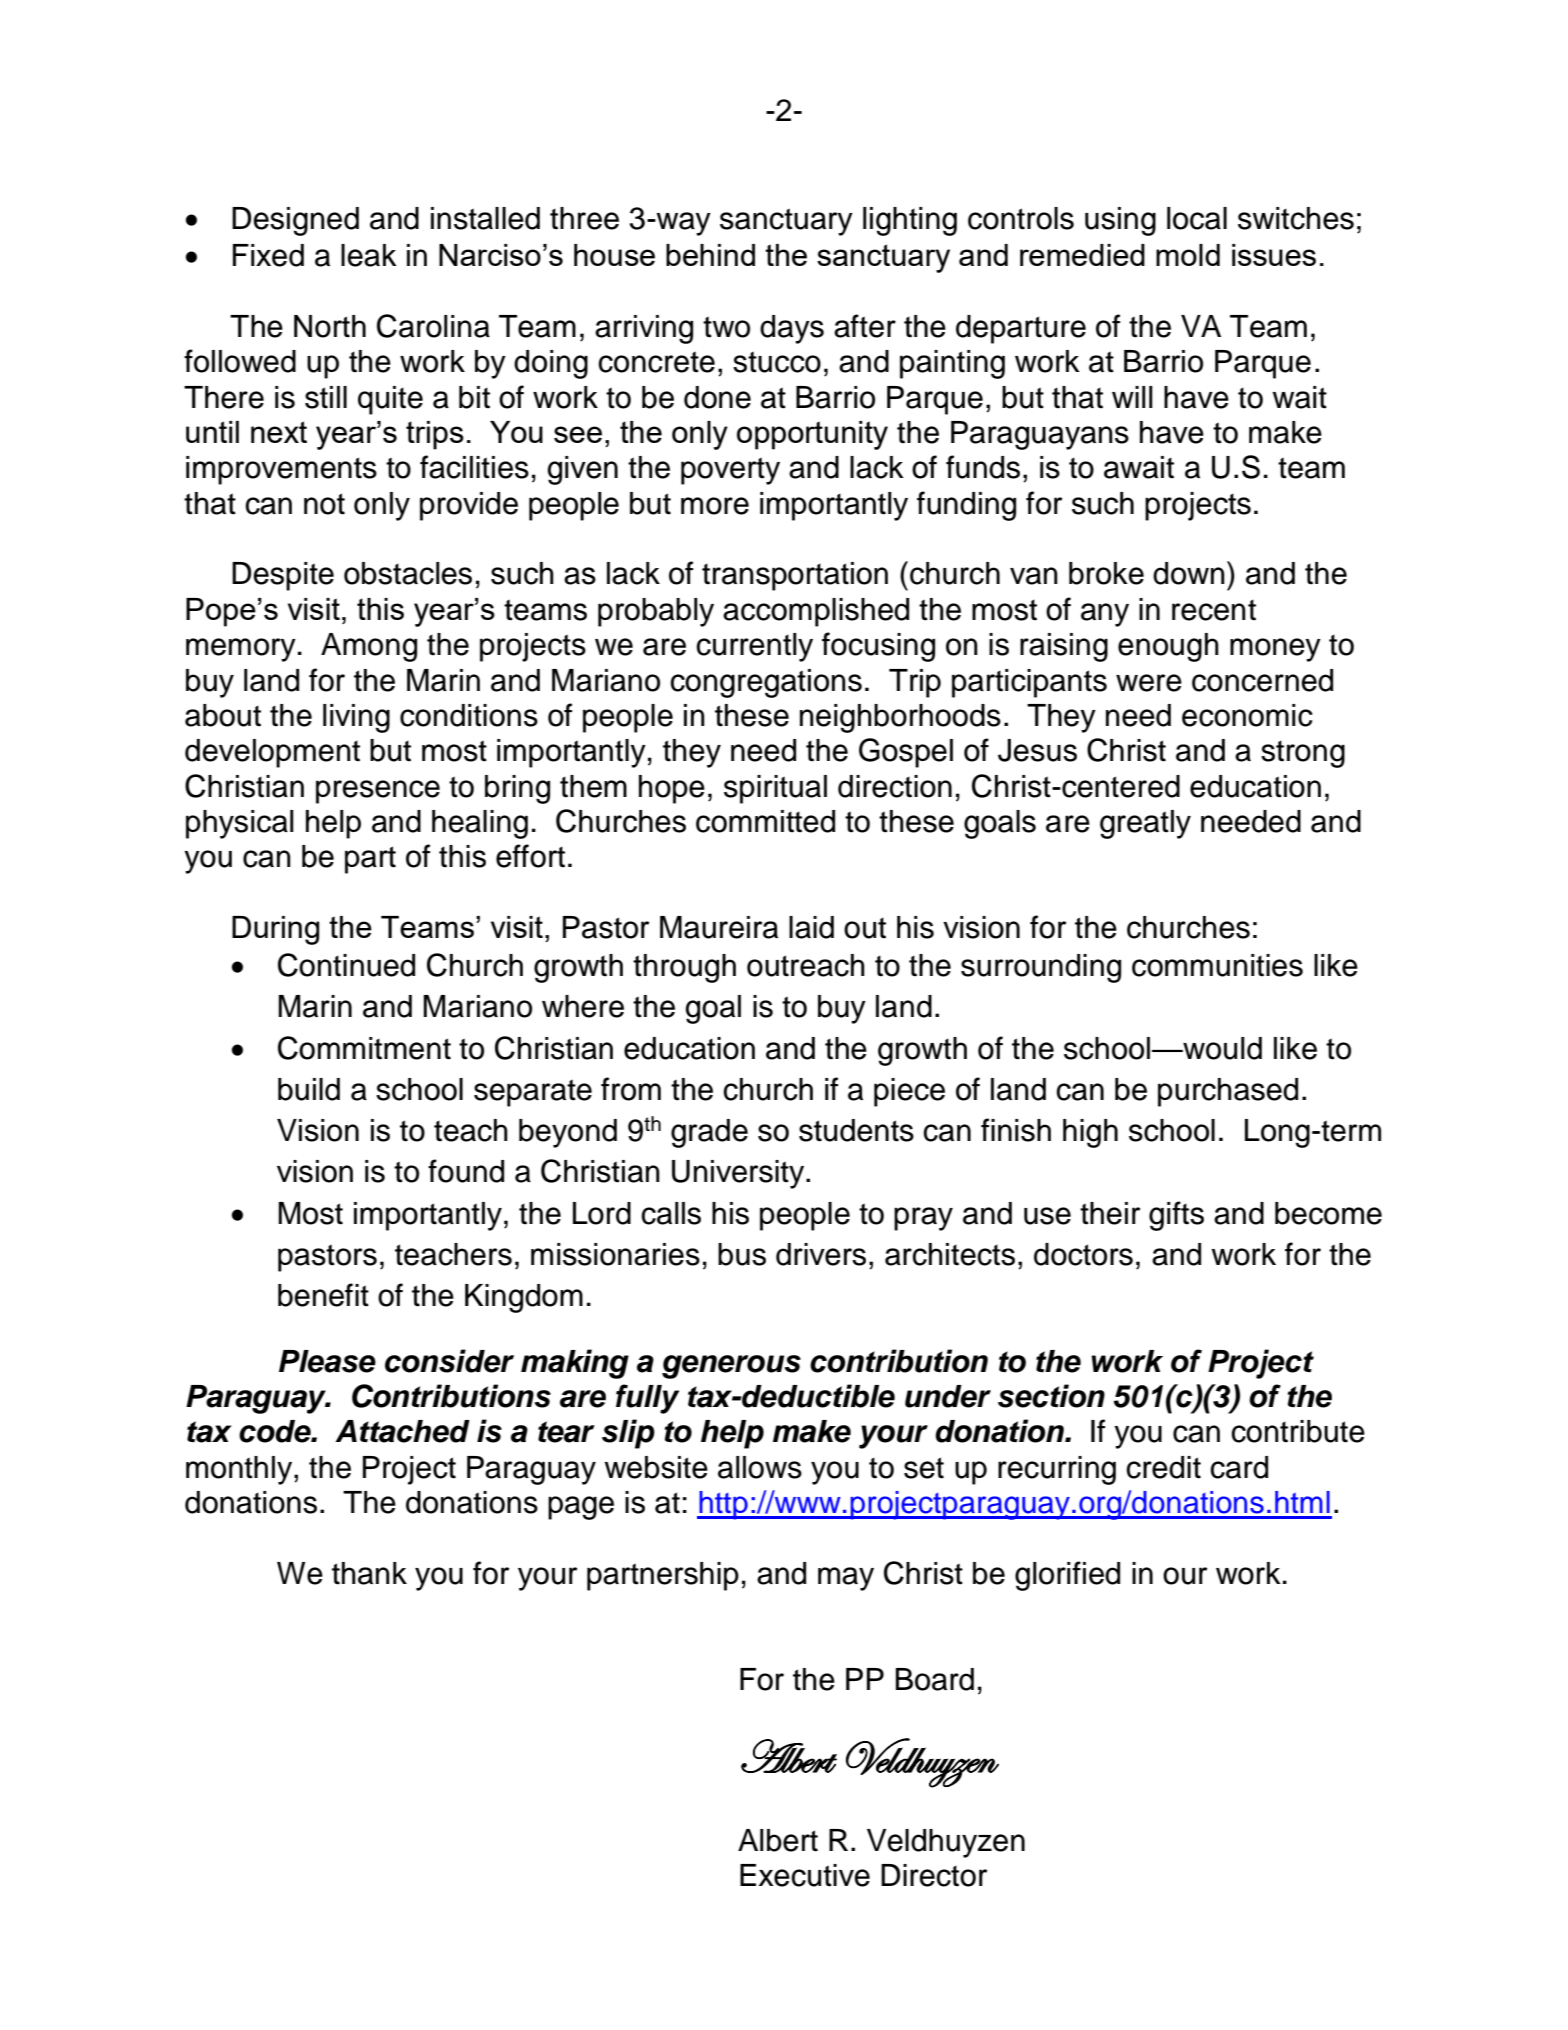  Describe the element at coordinates (369, 255) in the image. I see `leak` at that location.
